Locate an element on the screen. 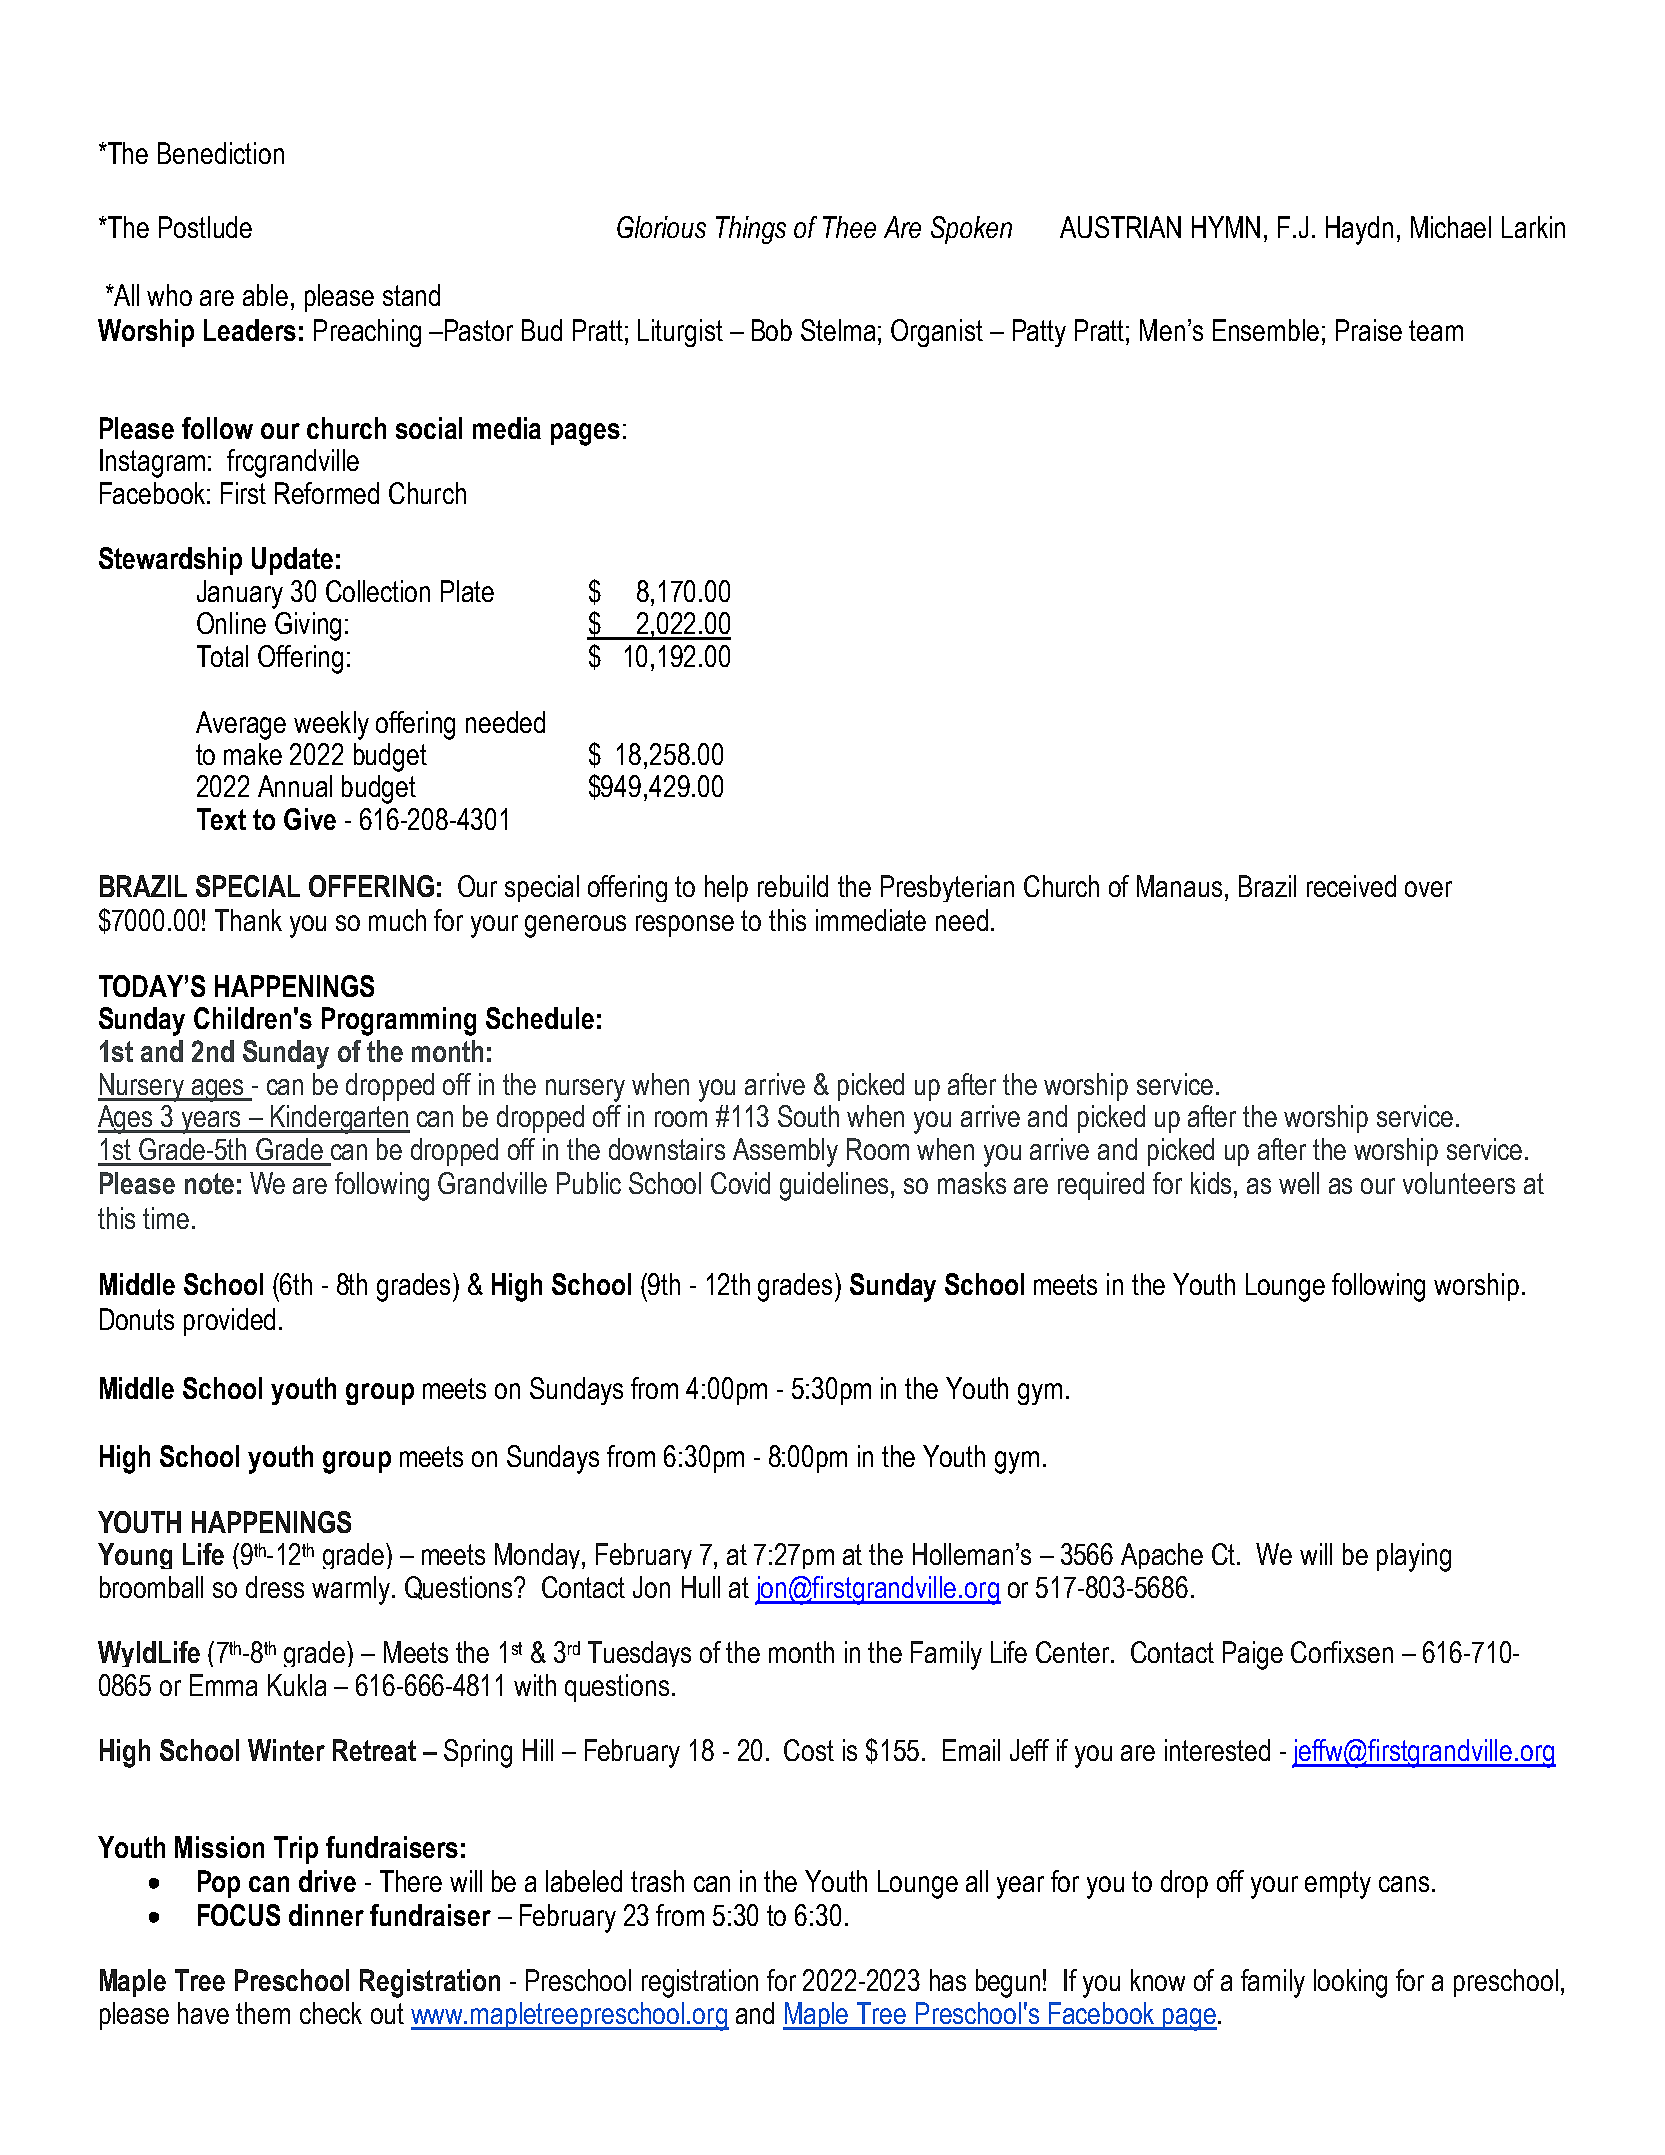  Annual is located at coordinates (295, 786).
